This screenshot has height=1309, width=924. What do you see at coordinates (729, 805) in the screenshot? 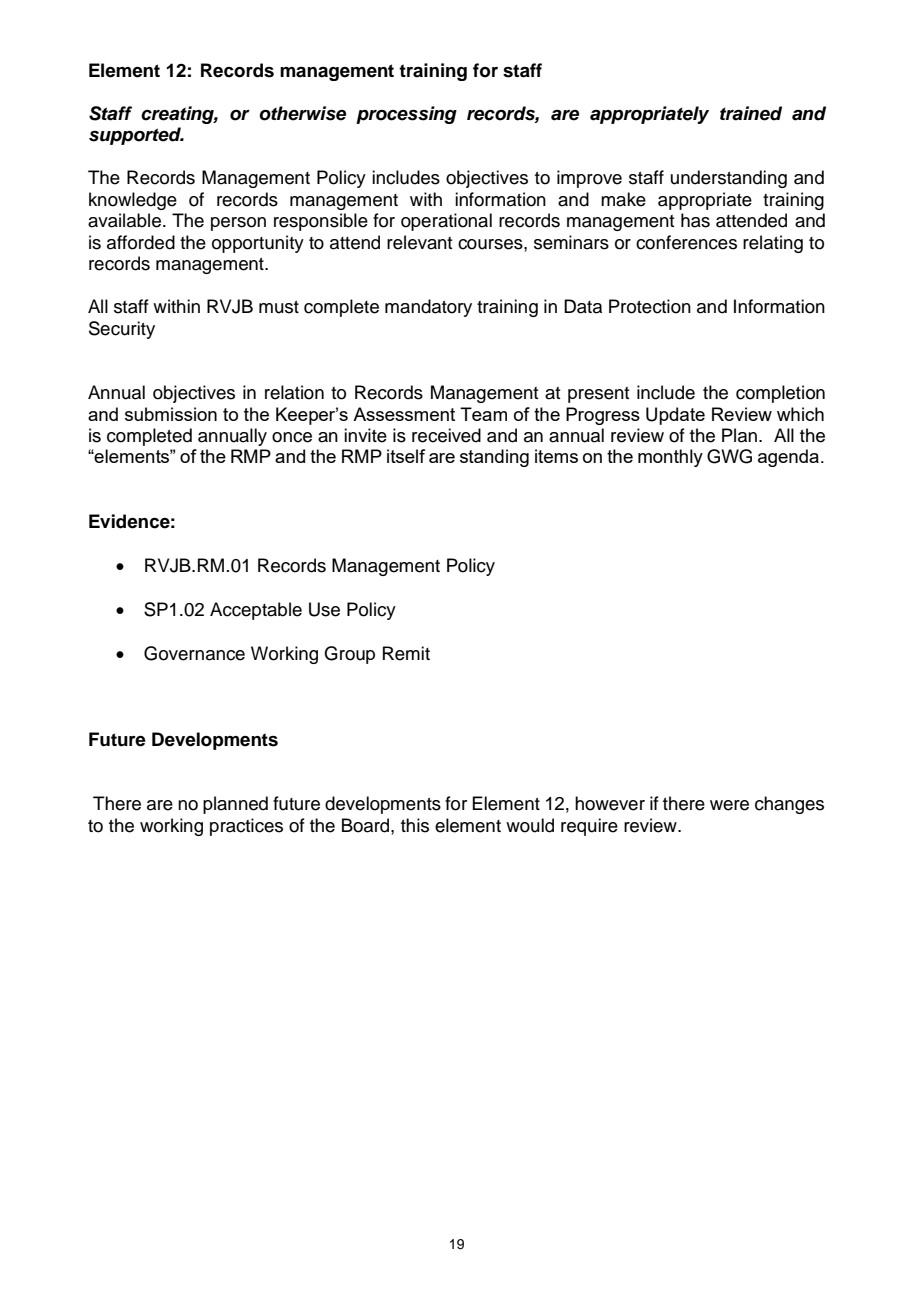
I see `were` at bounding box center [729, 805].
